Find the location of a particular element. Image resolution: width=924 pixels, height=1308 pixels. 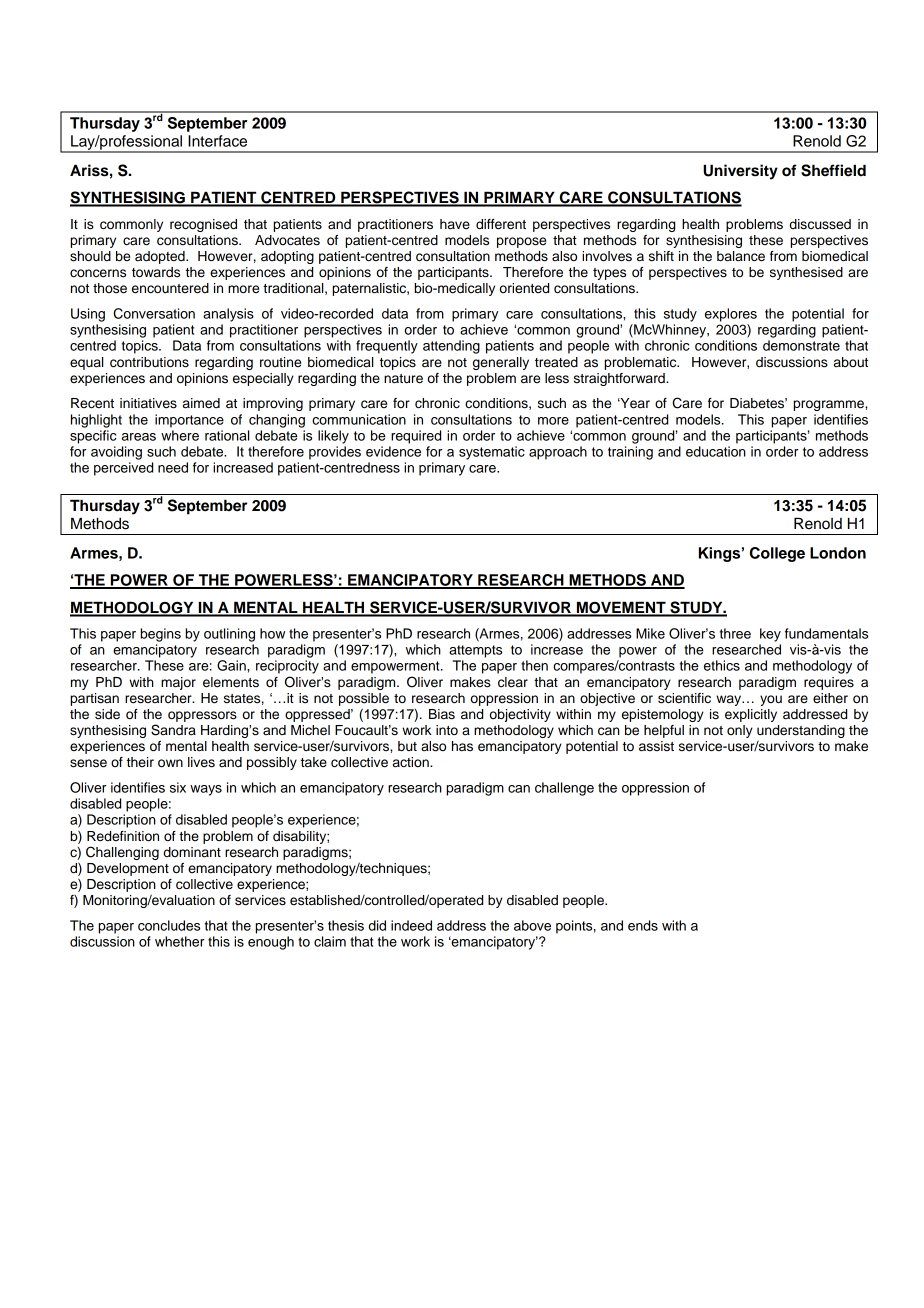

need is located at coordinates (173, 467).
